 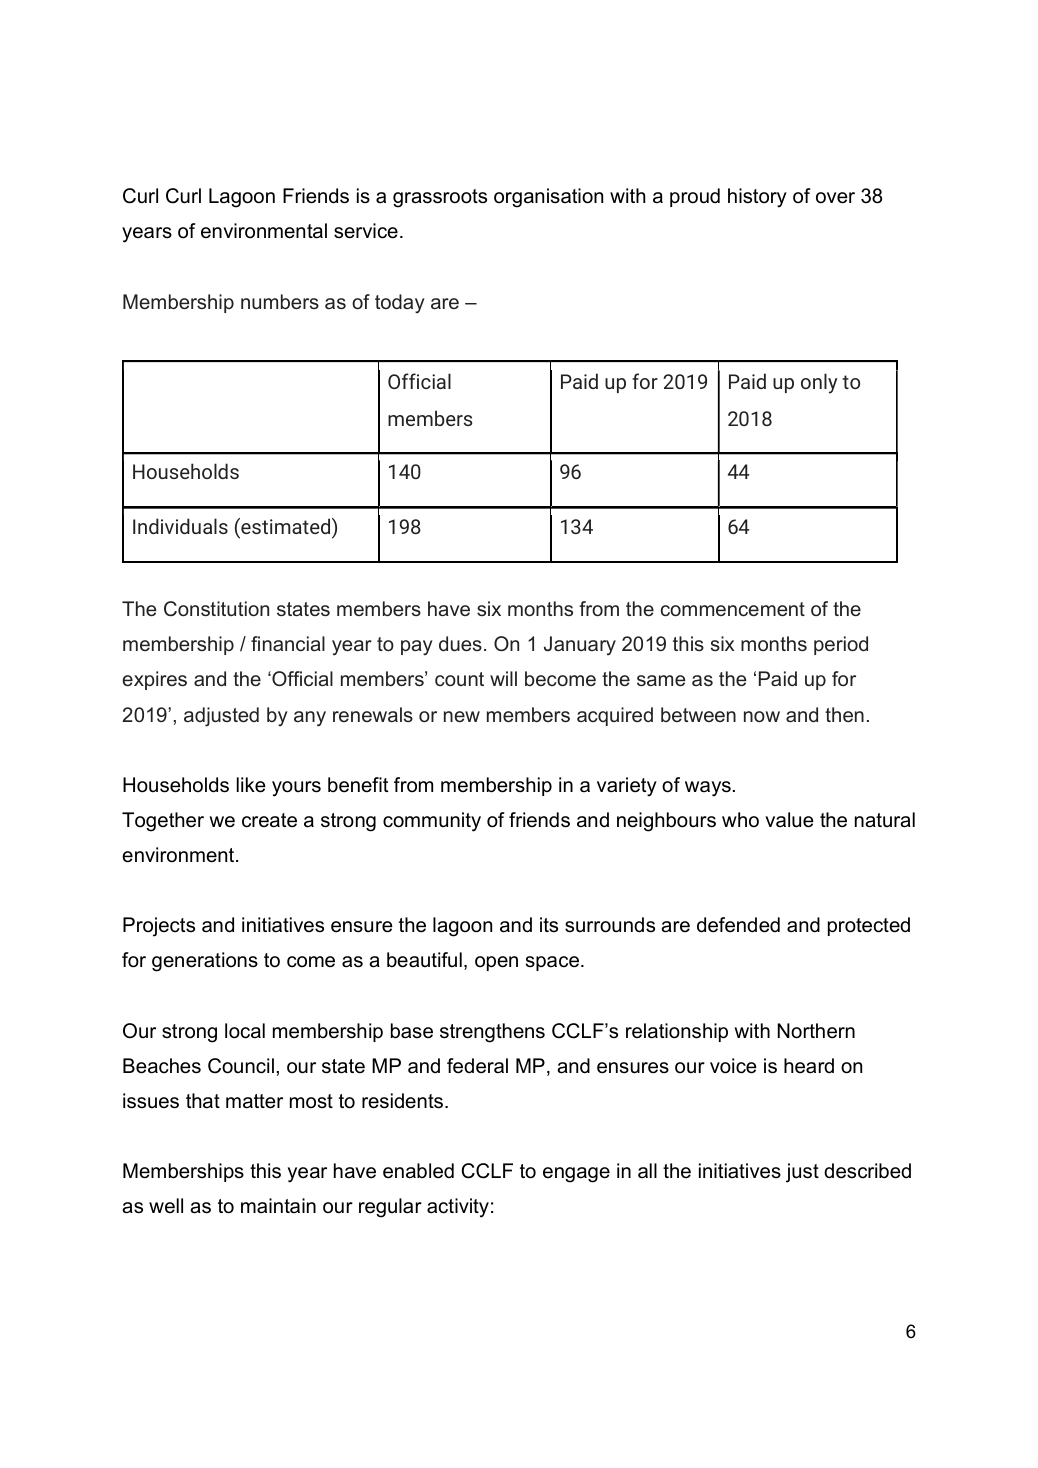 What do you see at coordinates (280, 301) in the screenshot?
I see `numbers` at bounding box center [280, 301].
